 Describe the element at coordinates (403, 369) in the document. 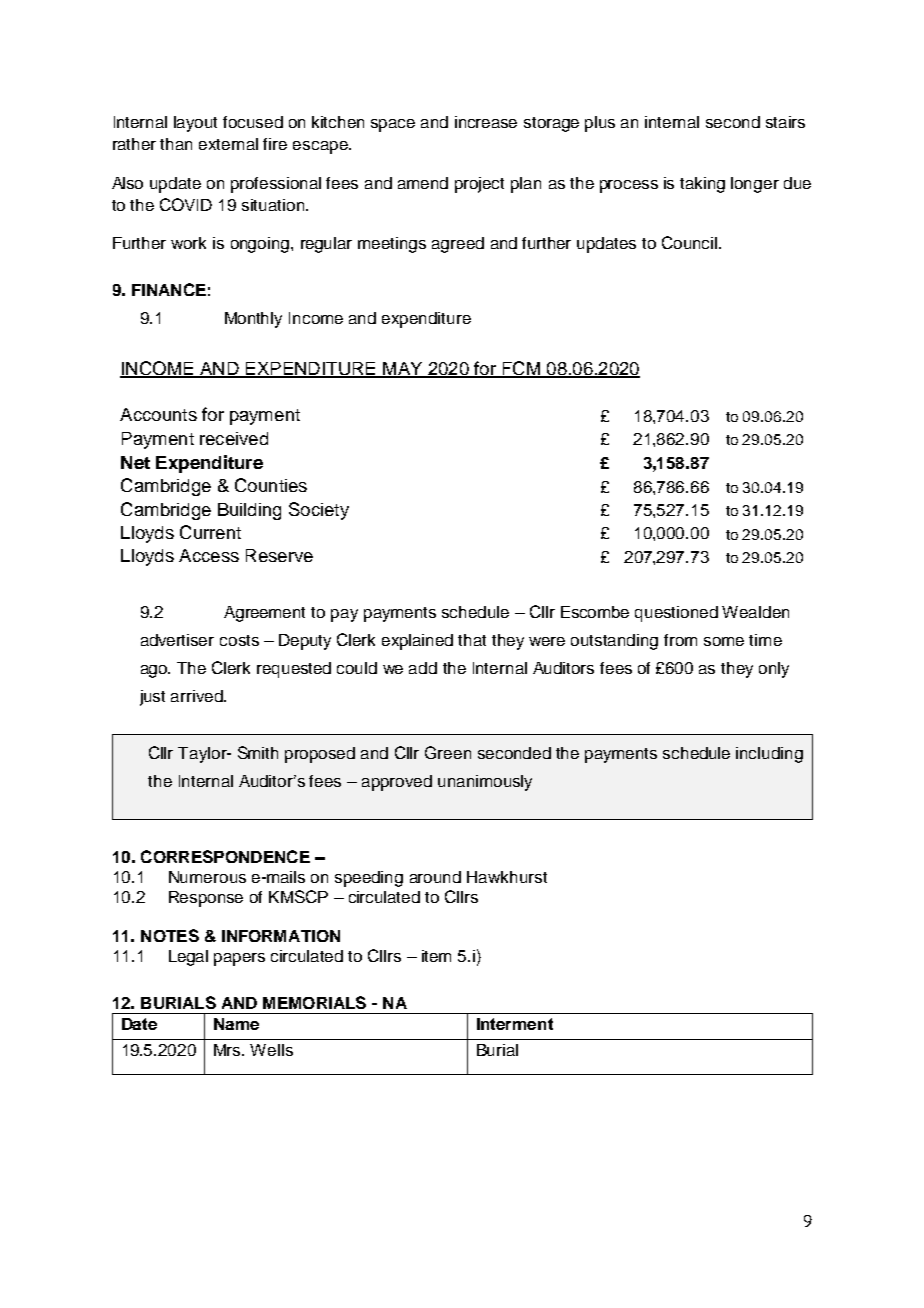

I see `MAY` at that location.
